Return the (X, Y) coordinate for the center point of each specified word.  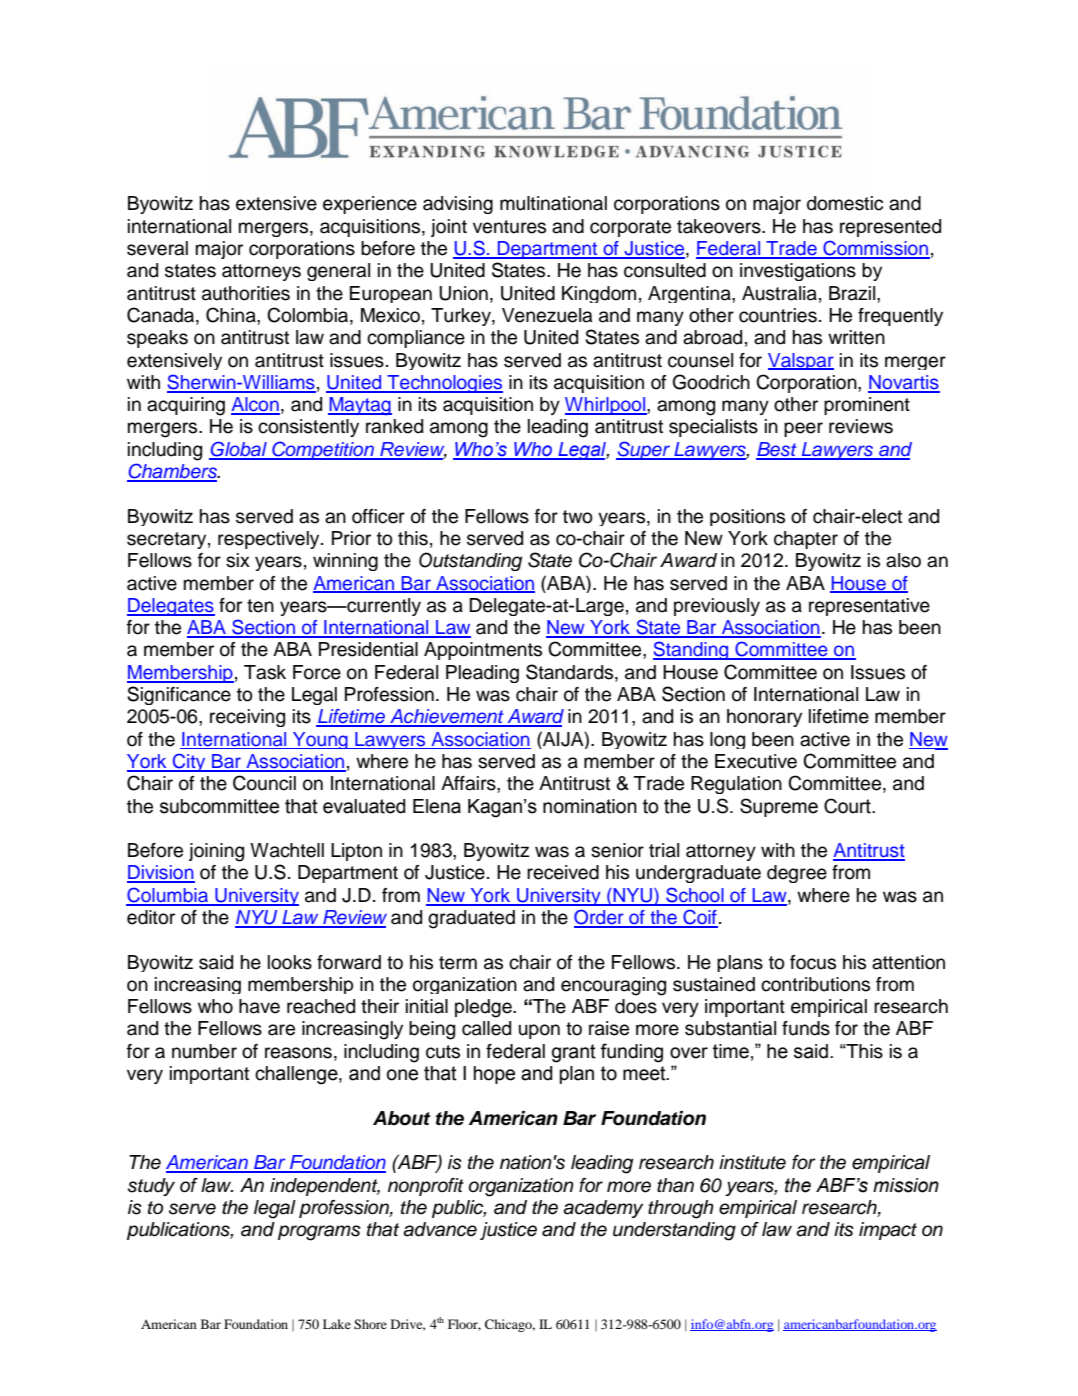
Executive (756, 761)
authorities (246, 293)
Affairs (469, 783)
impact (888, 1231)
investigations (798, 272)
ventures (509, 227)
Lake (337, 1324)
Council (264, 783)
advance (440, 1229)
